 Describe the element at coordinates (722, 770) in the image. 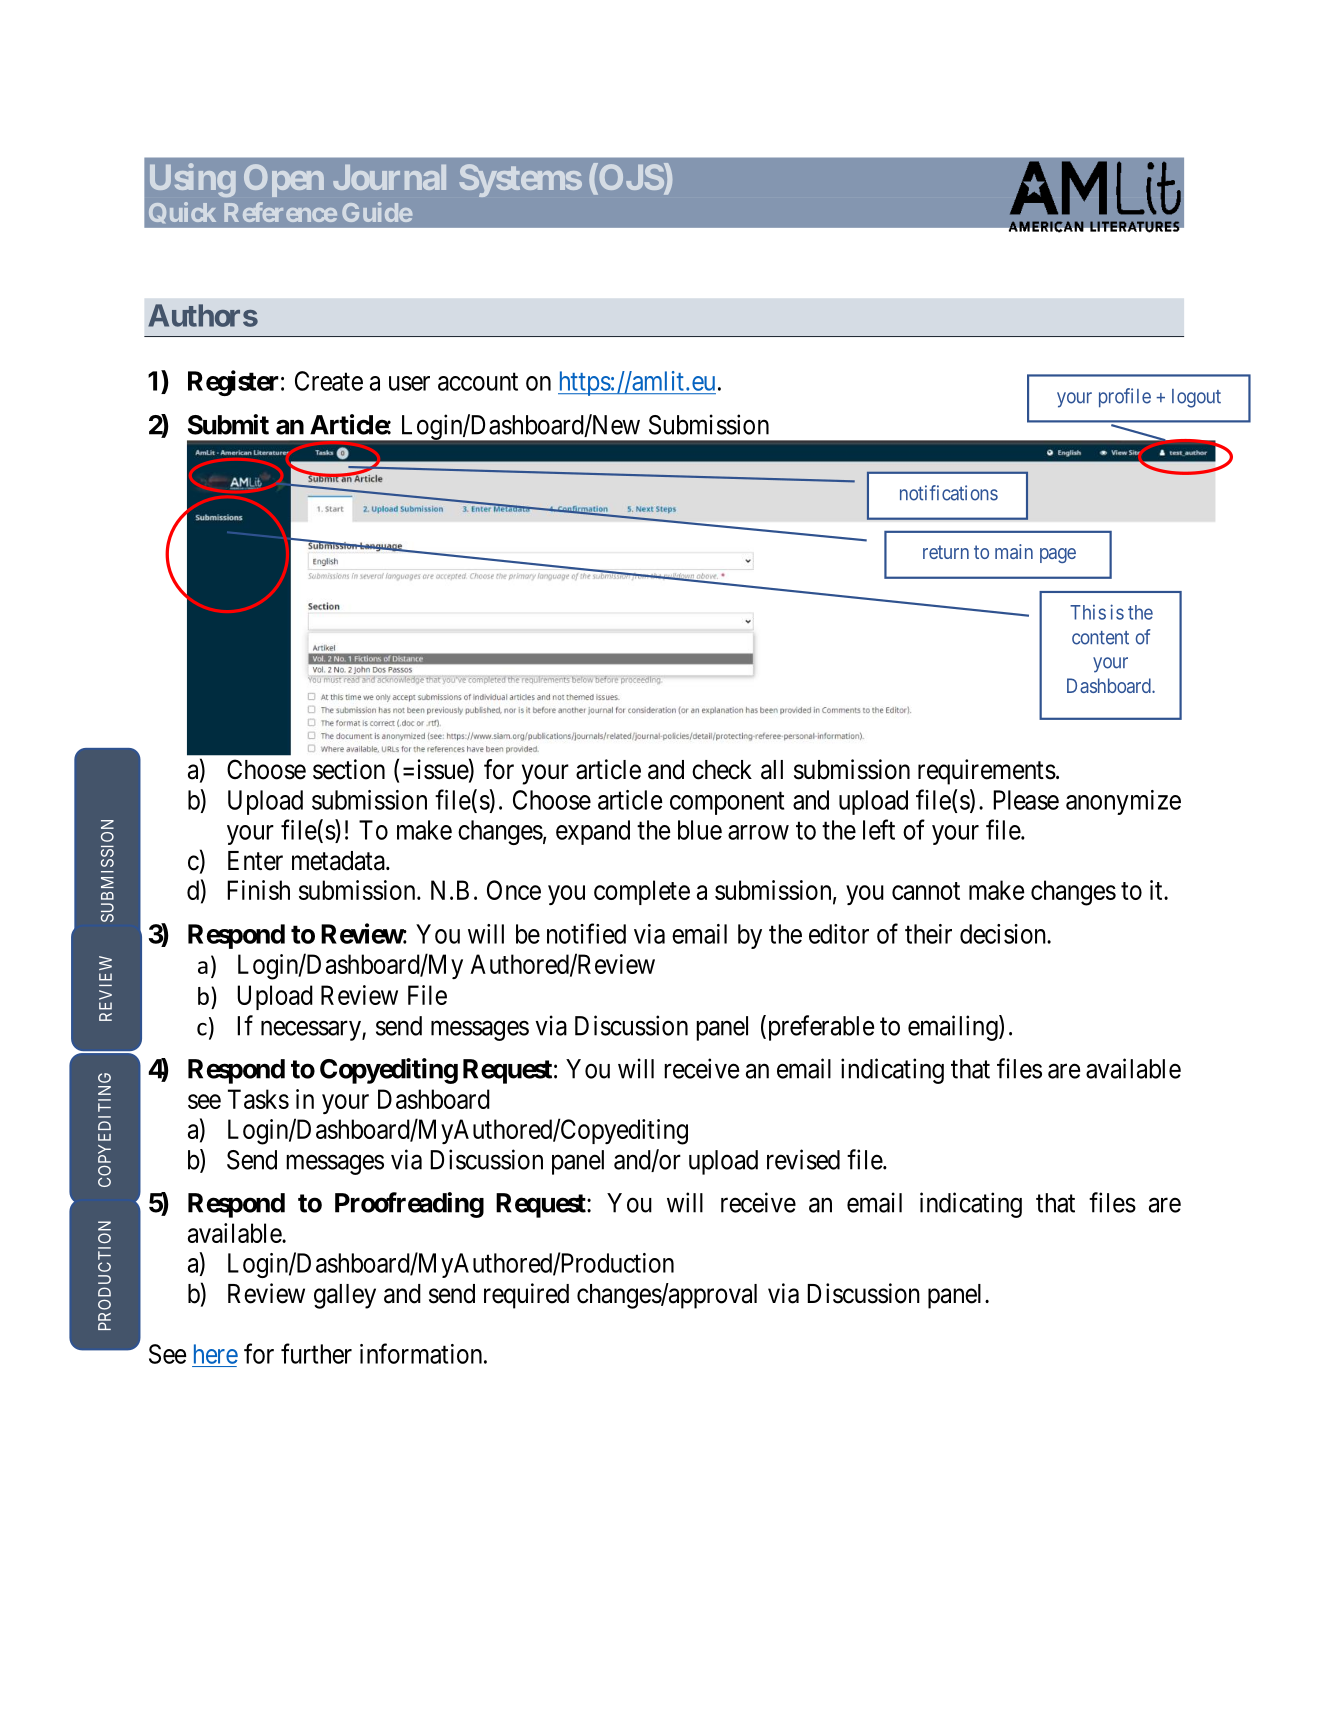

I see `check` at that location.
